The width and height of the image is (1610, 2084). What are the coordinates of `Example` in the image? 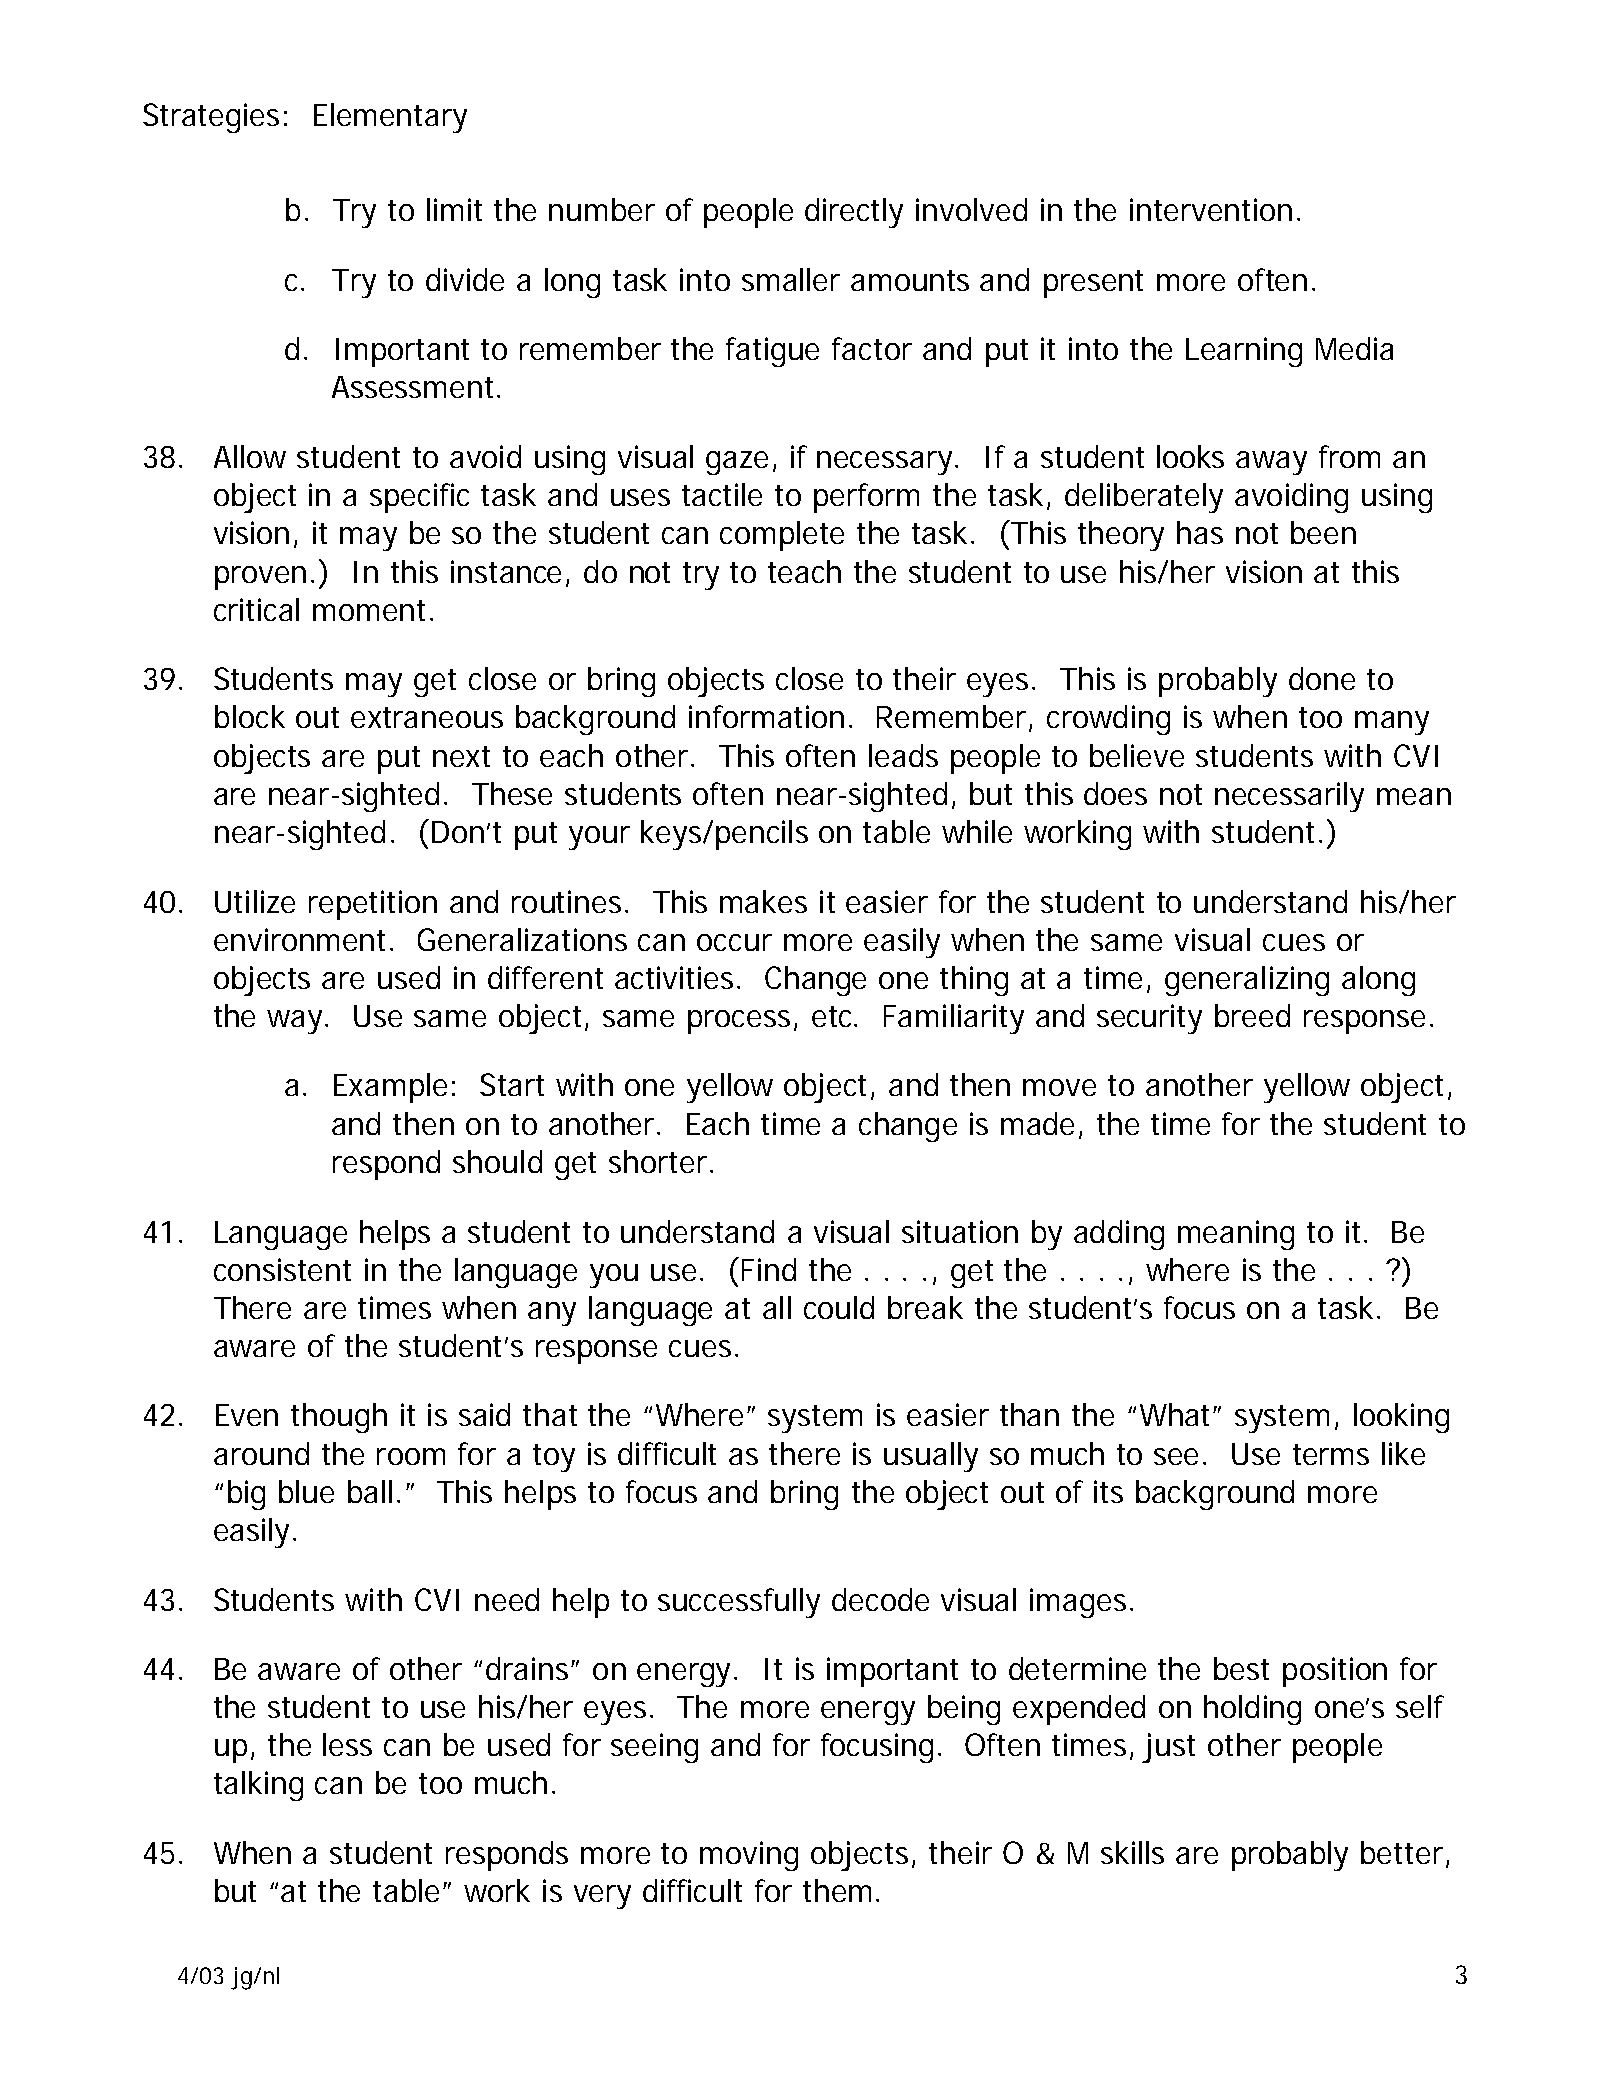 It's located at (390, 1088).
